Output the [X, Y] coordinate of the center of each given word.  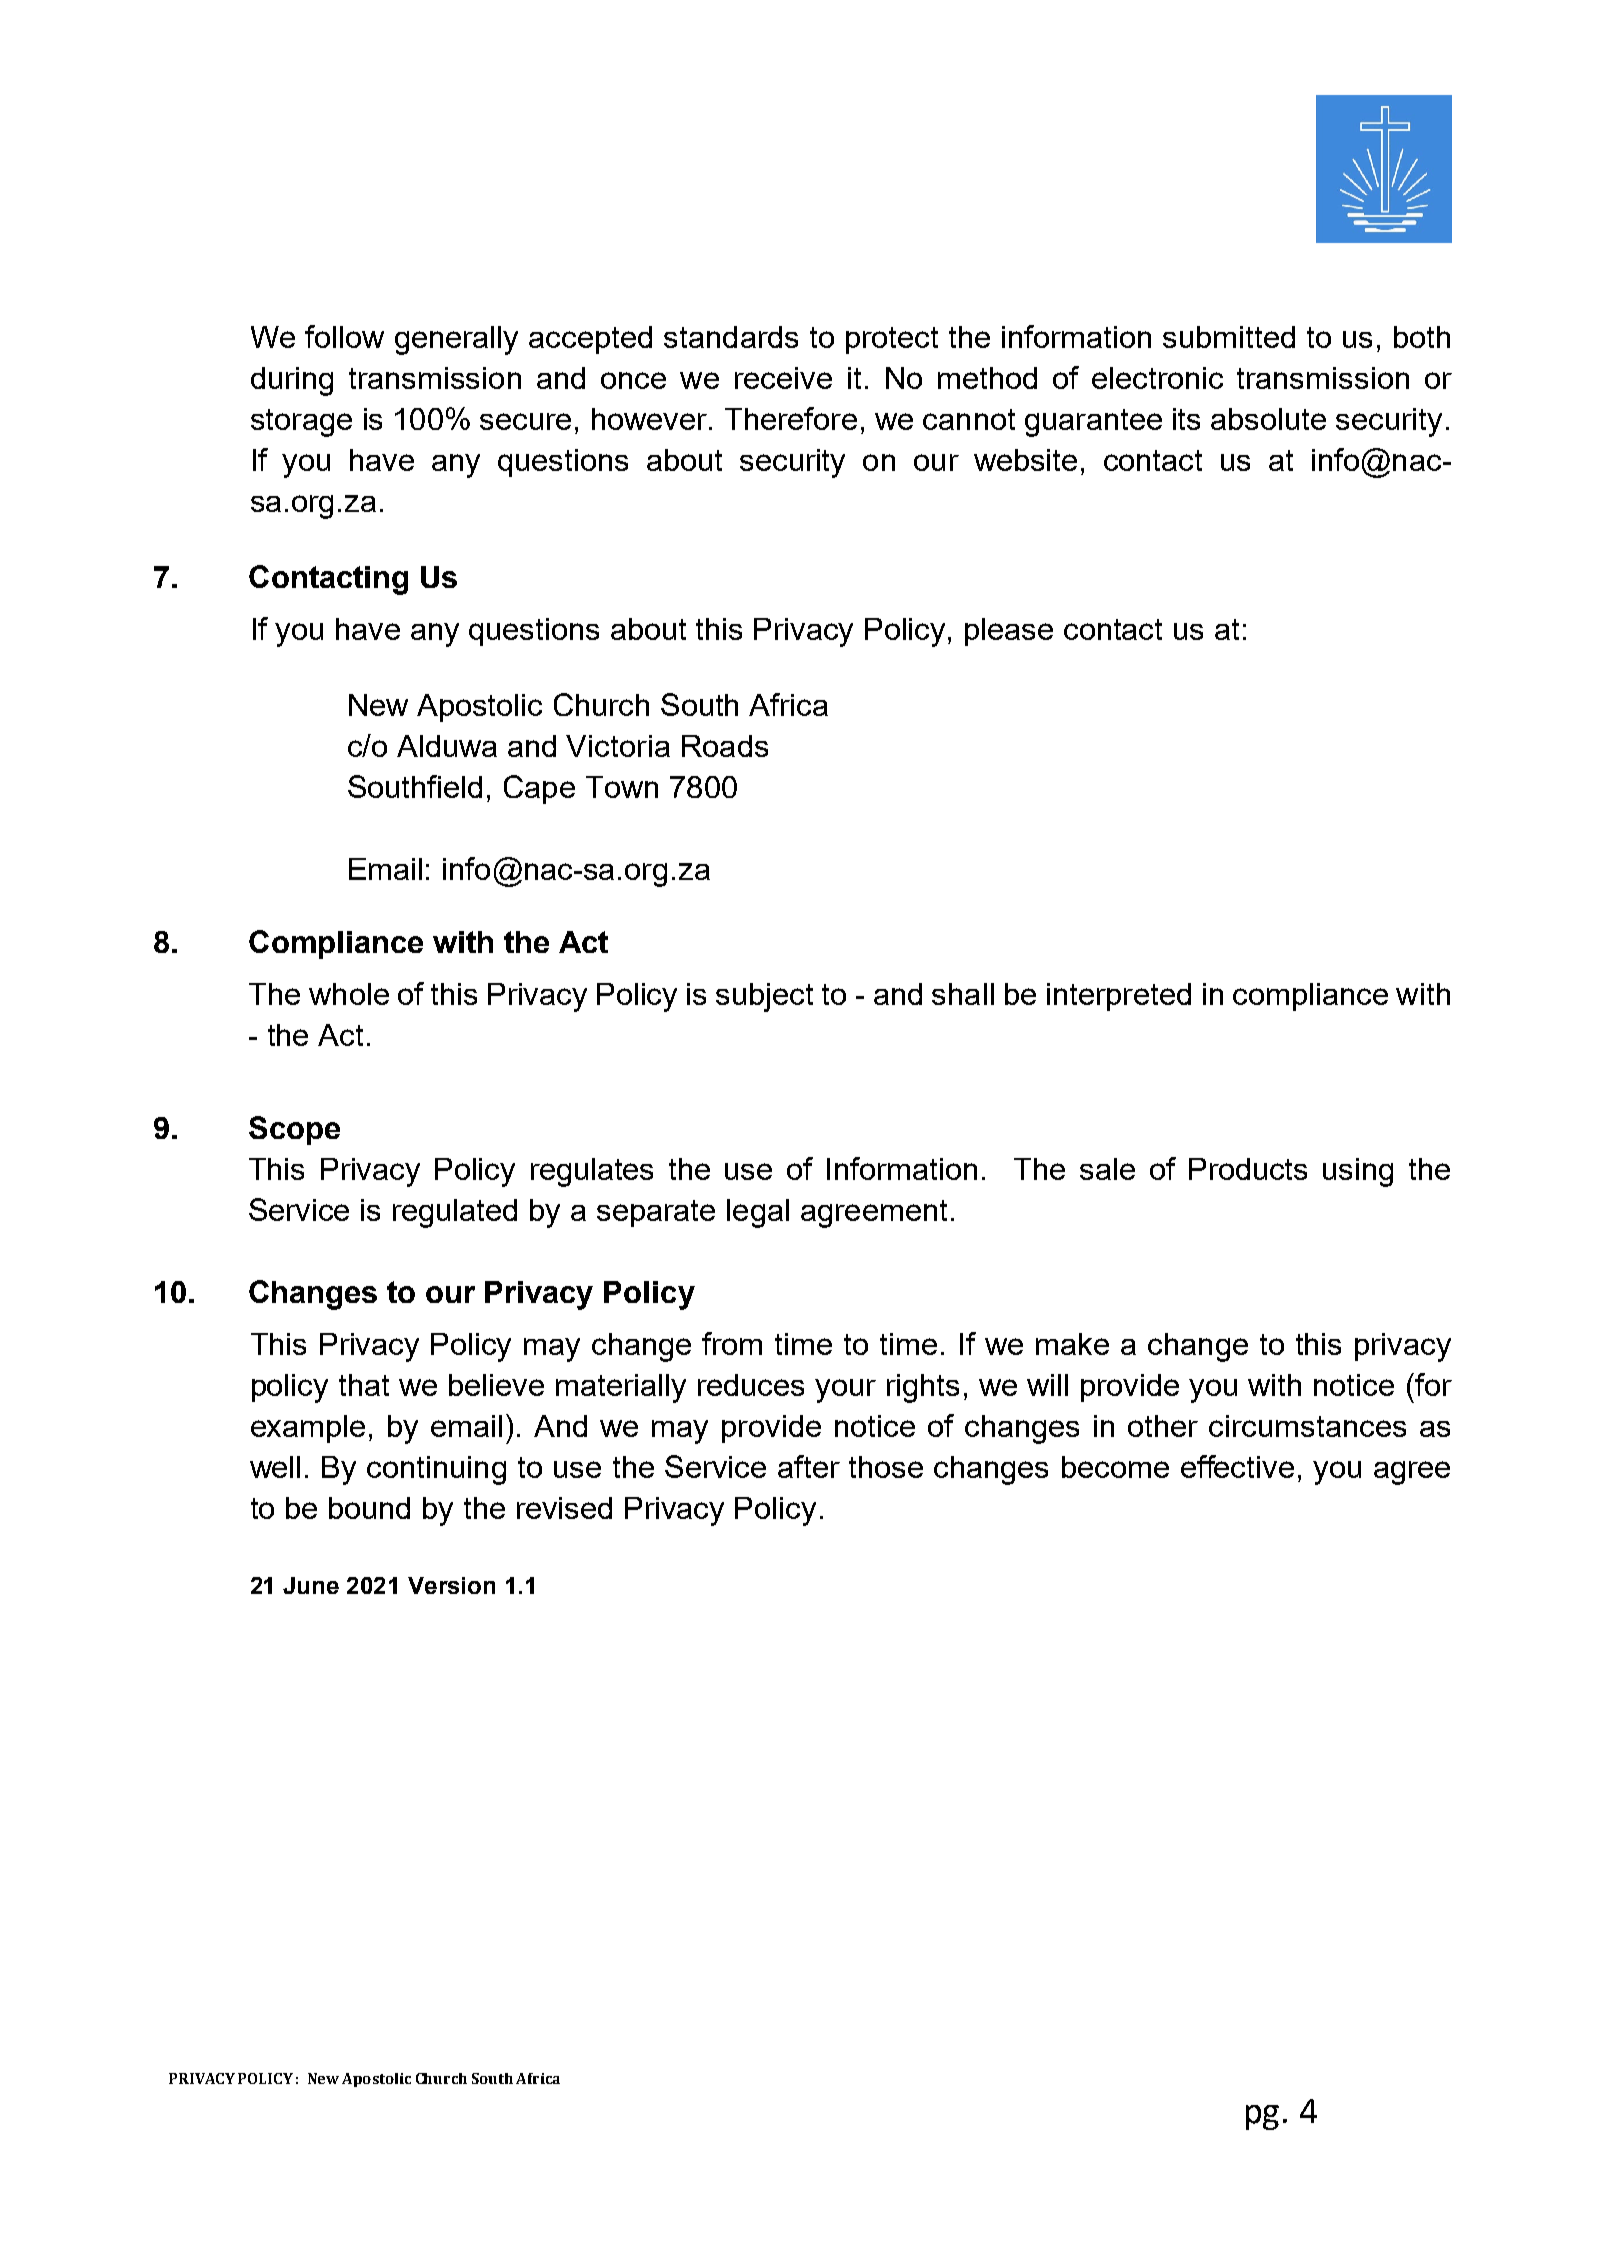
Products [1248, 1169]
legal [758, 1213]
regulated [455, 1213]
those [886, 1467]
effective [1237, 1466]
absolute [1268, 419]
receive [783, 378]
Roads [725, 746]
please [1009, 632]
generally [456, 340]
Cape [539, 789]
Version [451, 1585]
